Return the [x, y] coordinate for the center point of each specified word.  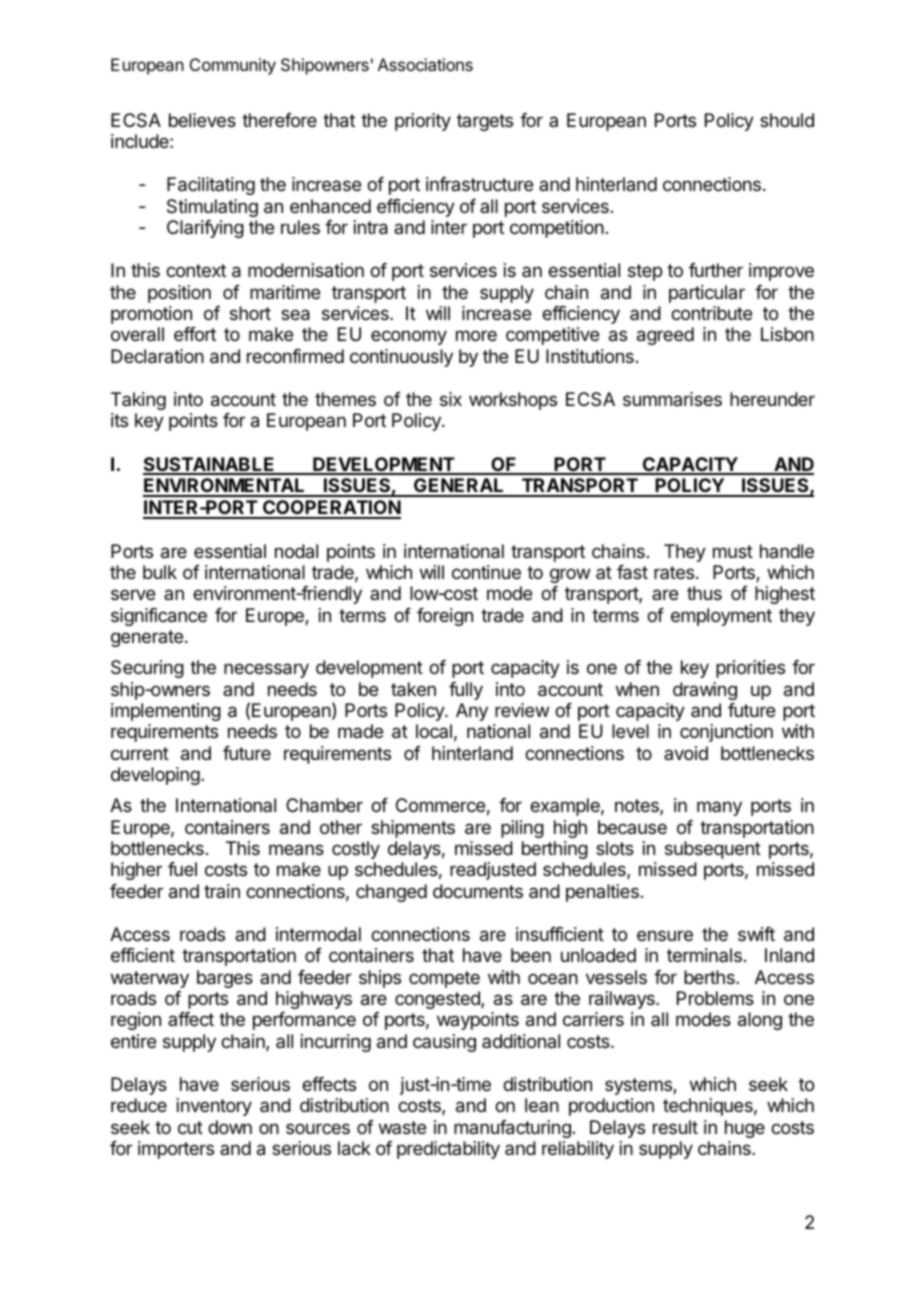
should [787, 120]
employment [721, 617]
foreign [445, 617]
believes [202, 120]
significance [159, 617]
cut [190, 1127]
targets [485, 122]
